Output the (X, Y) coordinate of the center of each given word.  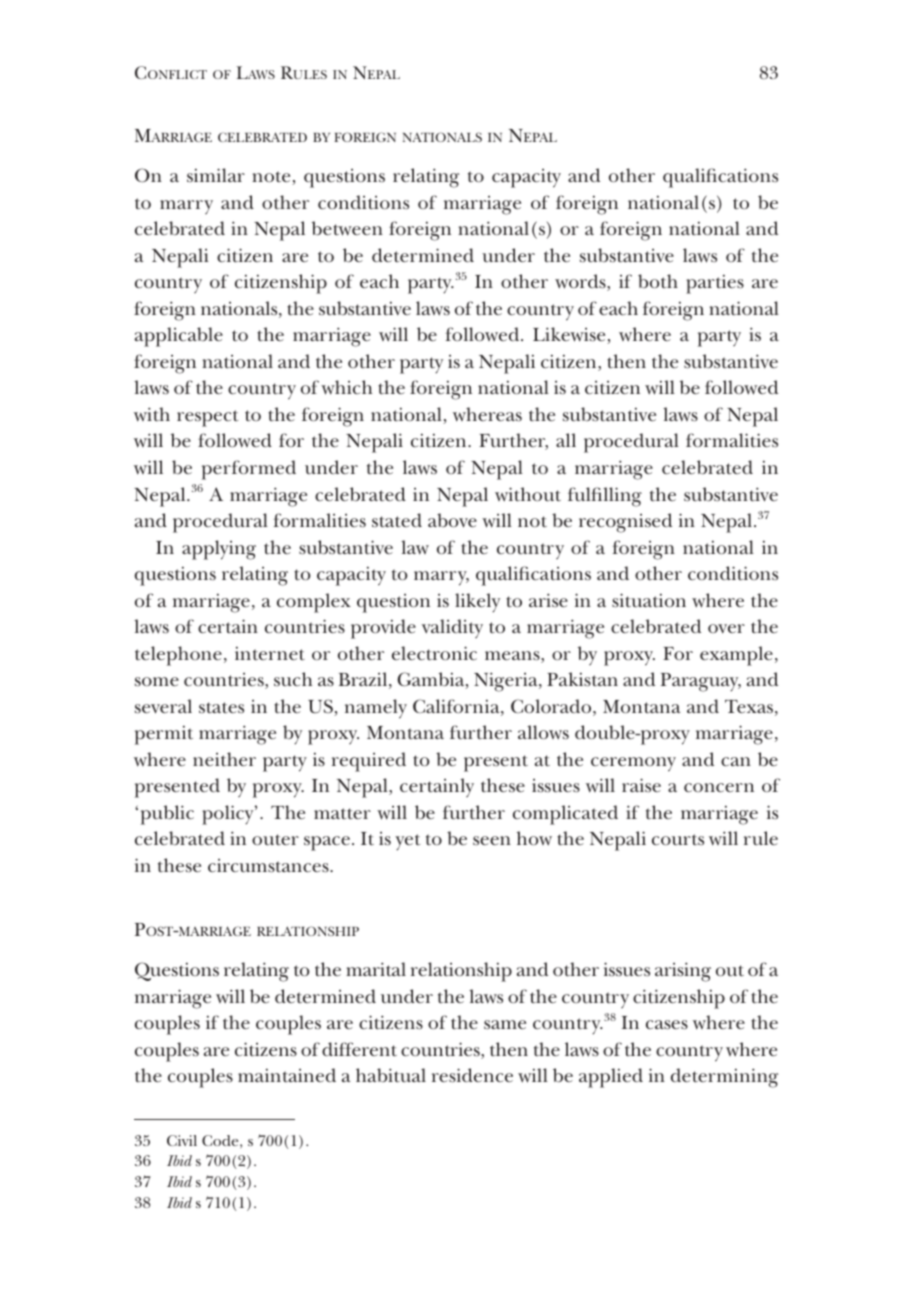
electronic (434, 653)
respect (207, 418)
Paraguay (701, 682)
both (658, 281)
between (347, 228)
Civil (182, 1140)
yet (407, 842)
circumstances (269, 866)
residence (472, 1075)
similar (216, 175)
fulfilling (605, 497)
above (452, 520)
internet (270, 653)
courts (678, 839)
